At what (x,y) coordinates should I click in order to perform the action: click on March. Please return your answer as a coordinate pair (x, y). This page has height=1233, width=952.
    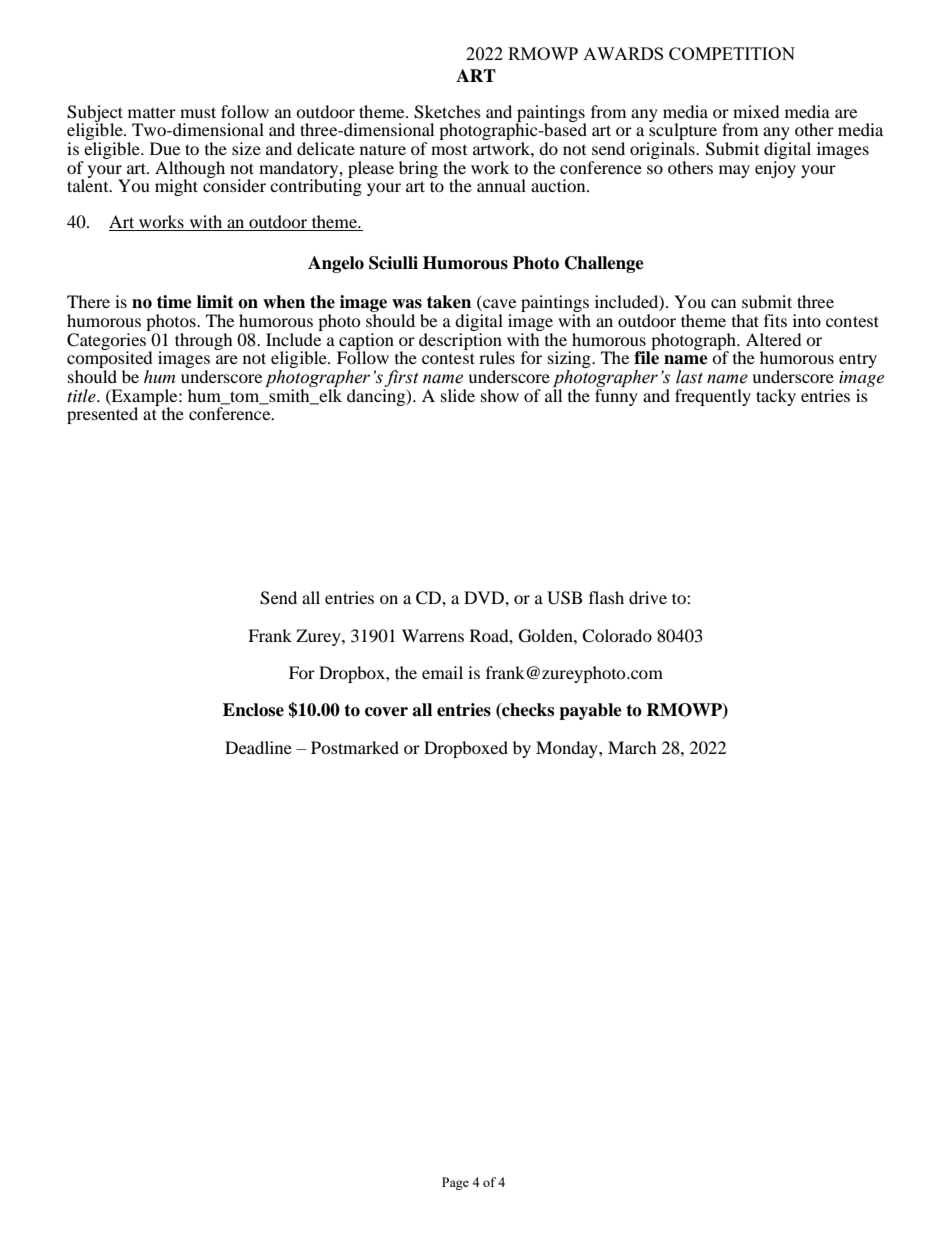
    Looking at the image, I should click on (632, 747).
